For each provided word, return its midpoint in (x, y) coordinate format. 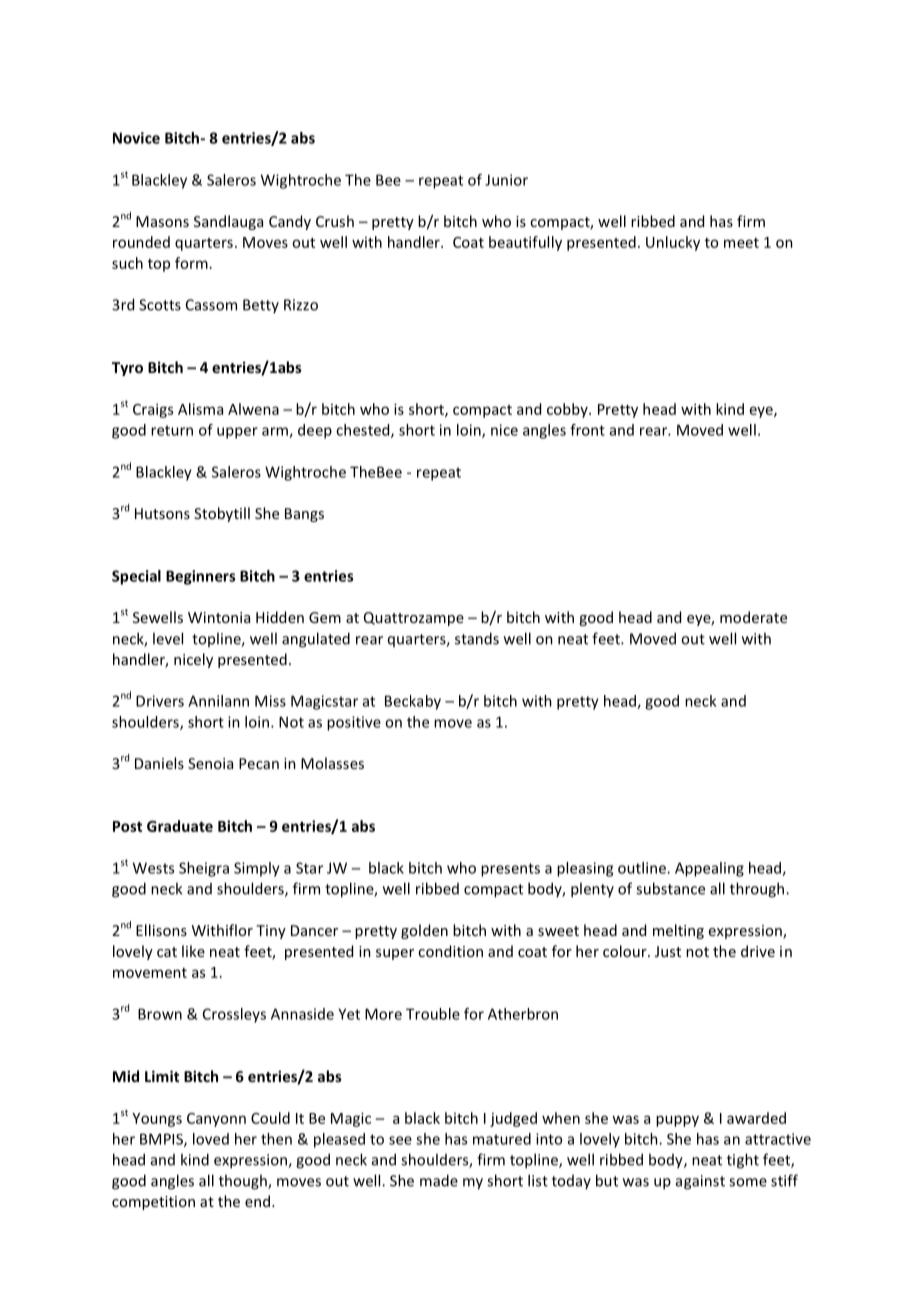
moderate (753, 617)
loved (211, 1139)
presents (510, 870)
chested (364, 431)
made (439, 1180)
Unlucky (673, 243)
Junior (506, 180)
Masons (162, 221)
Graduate (180, 826)
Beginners (200, 577)
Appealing (709, 869)
